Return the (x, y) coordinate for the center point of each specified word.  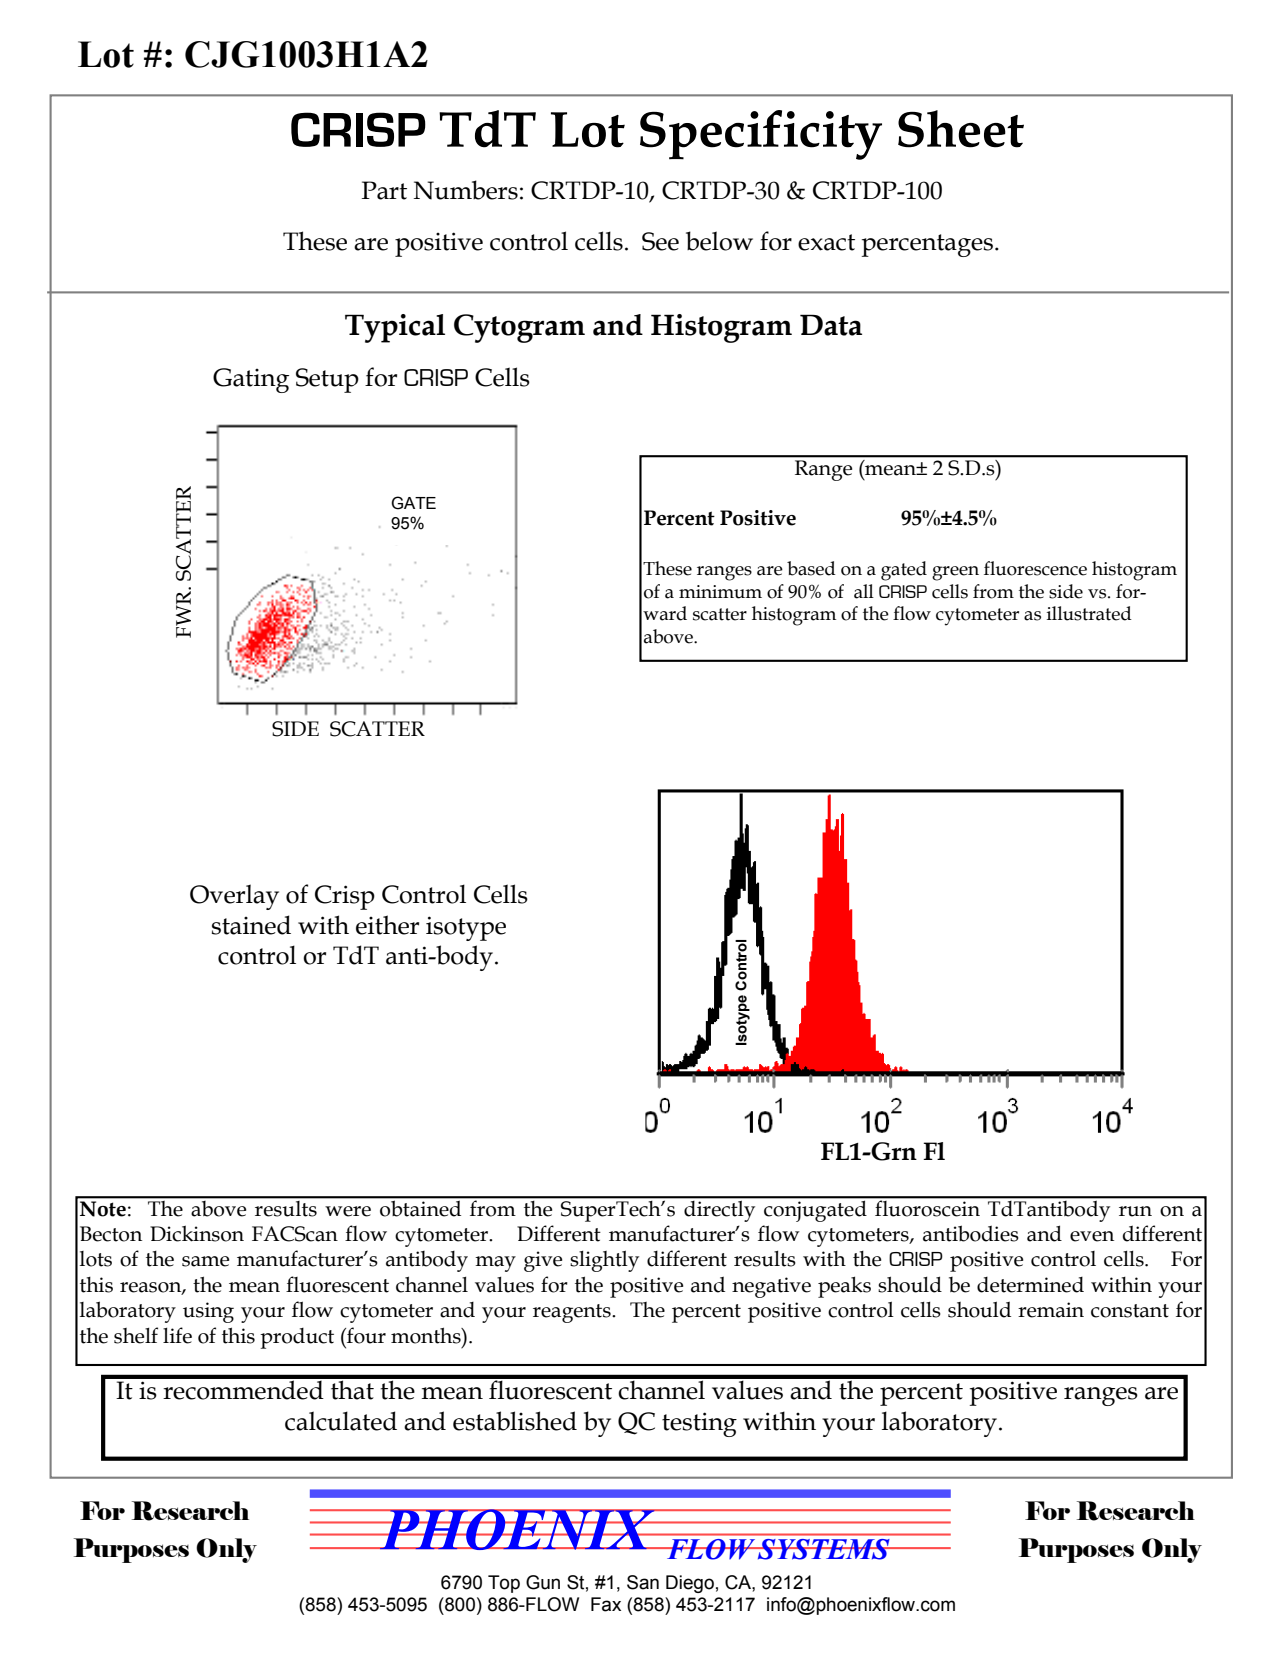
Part (384, 190)
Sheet (961, 129)
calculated (341, 1421)
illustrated (1089, 613)
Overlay (234, 897)
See (660, 241)
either (387, 925)
